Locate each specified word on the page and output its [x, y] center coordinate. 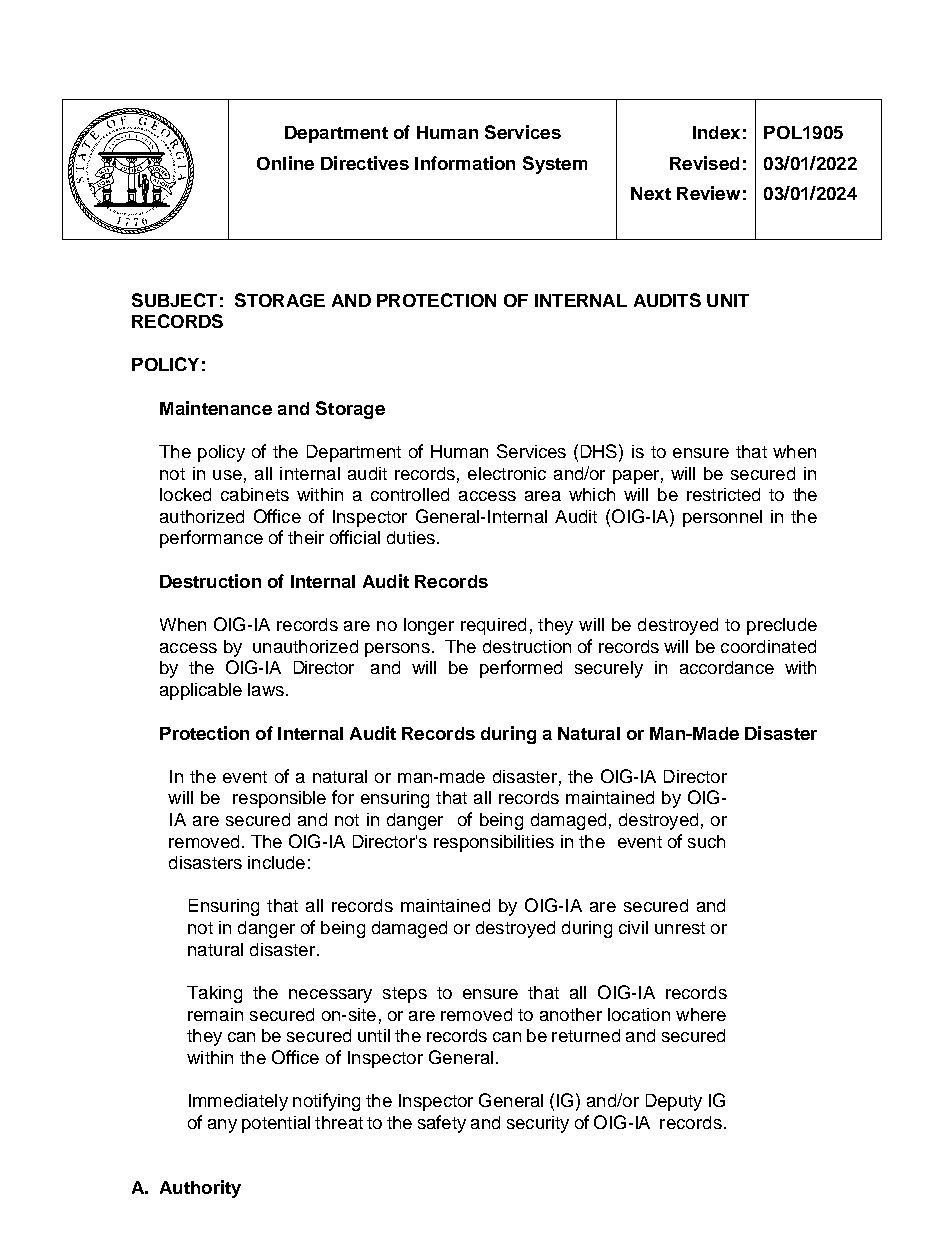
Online [285, 163]
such [706, 841]
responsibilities [494, 843]
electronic [507, 473]
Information [465, 163]
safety [442, 1124]
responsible [279, 799]
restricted [723, 494]
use [227, 475]
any [222, 1126]
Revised [704, 163]
